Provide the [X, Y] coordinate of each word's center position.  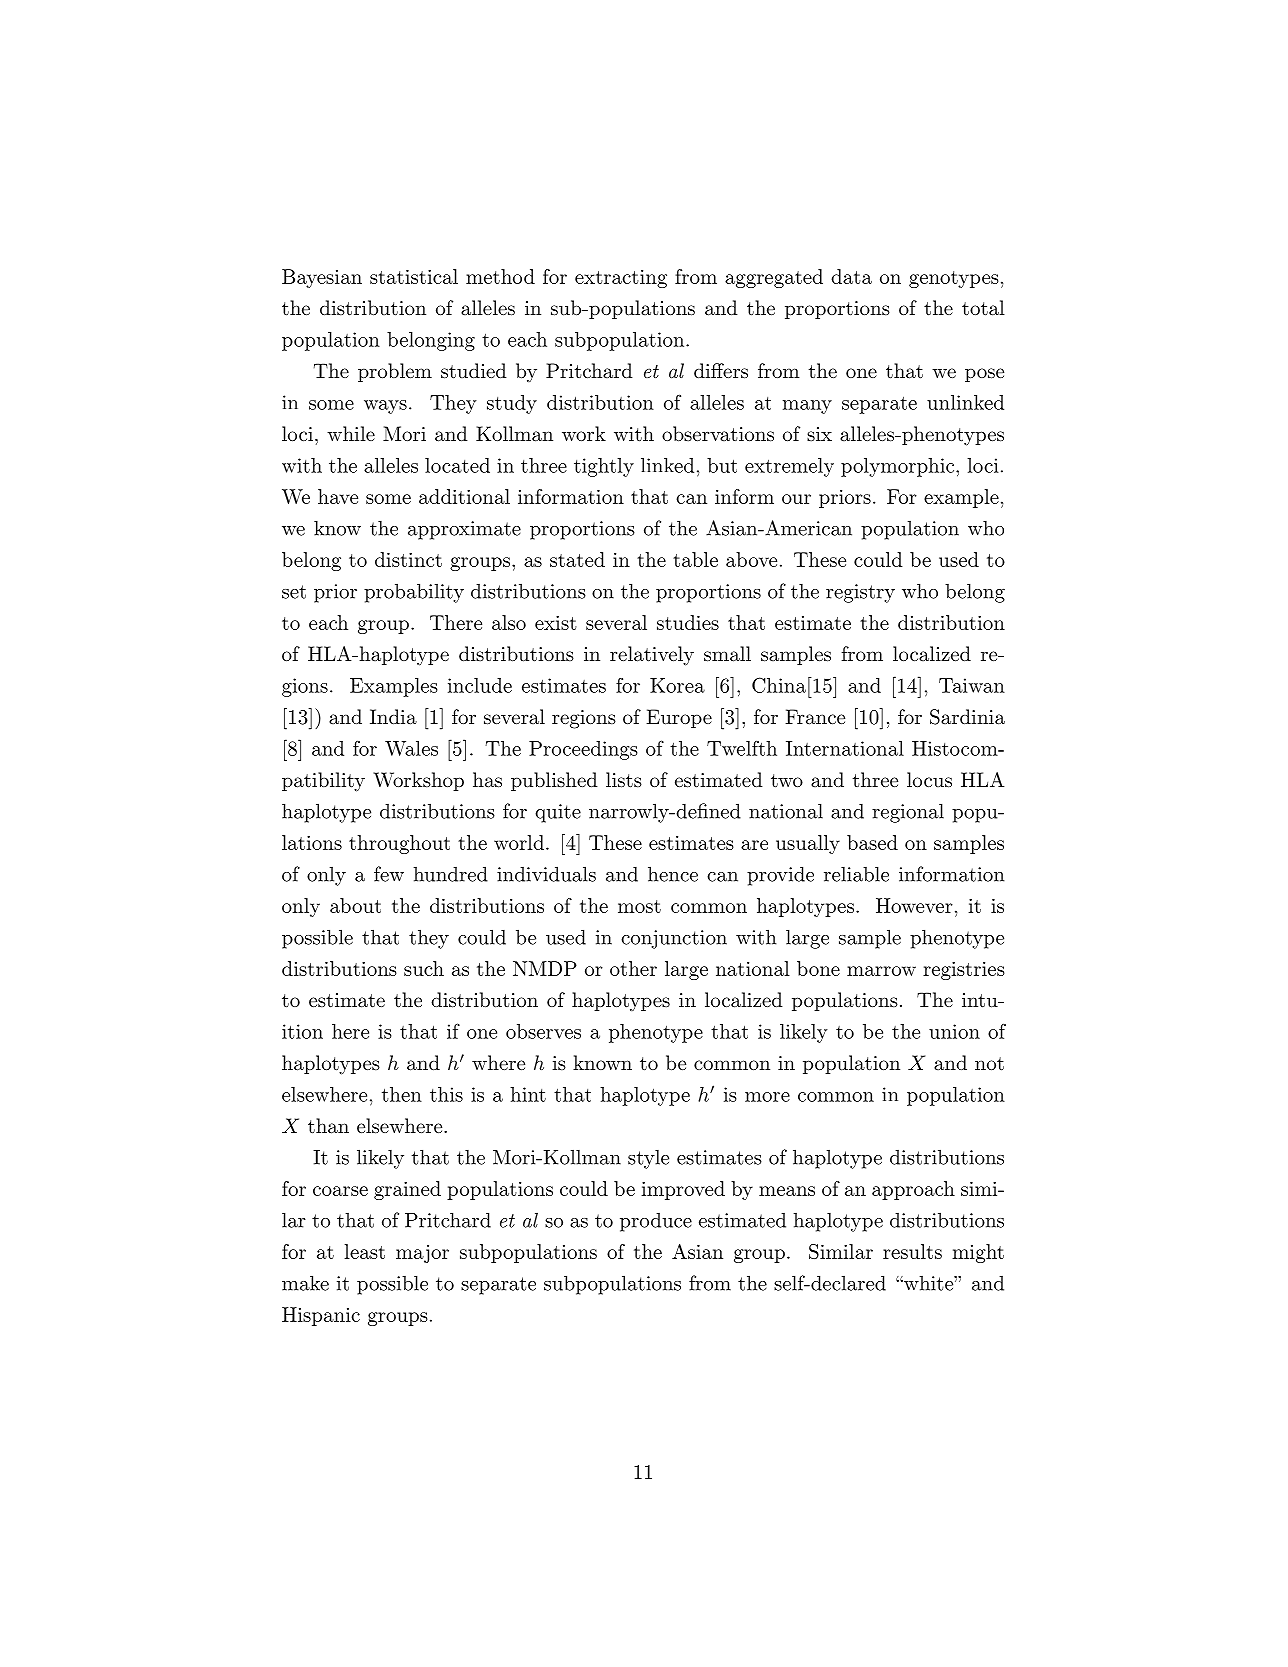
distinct [408, 559]
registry [860, 593]
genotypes [954, 279]
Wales [411, 748]
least [364, 1251]
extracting [621, 279]
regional [908, 813]
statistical [414, 276]
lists [624, 780]
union [954, 1031]
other [633, 968]
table [695, 559]
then [402, 1094]
